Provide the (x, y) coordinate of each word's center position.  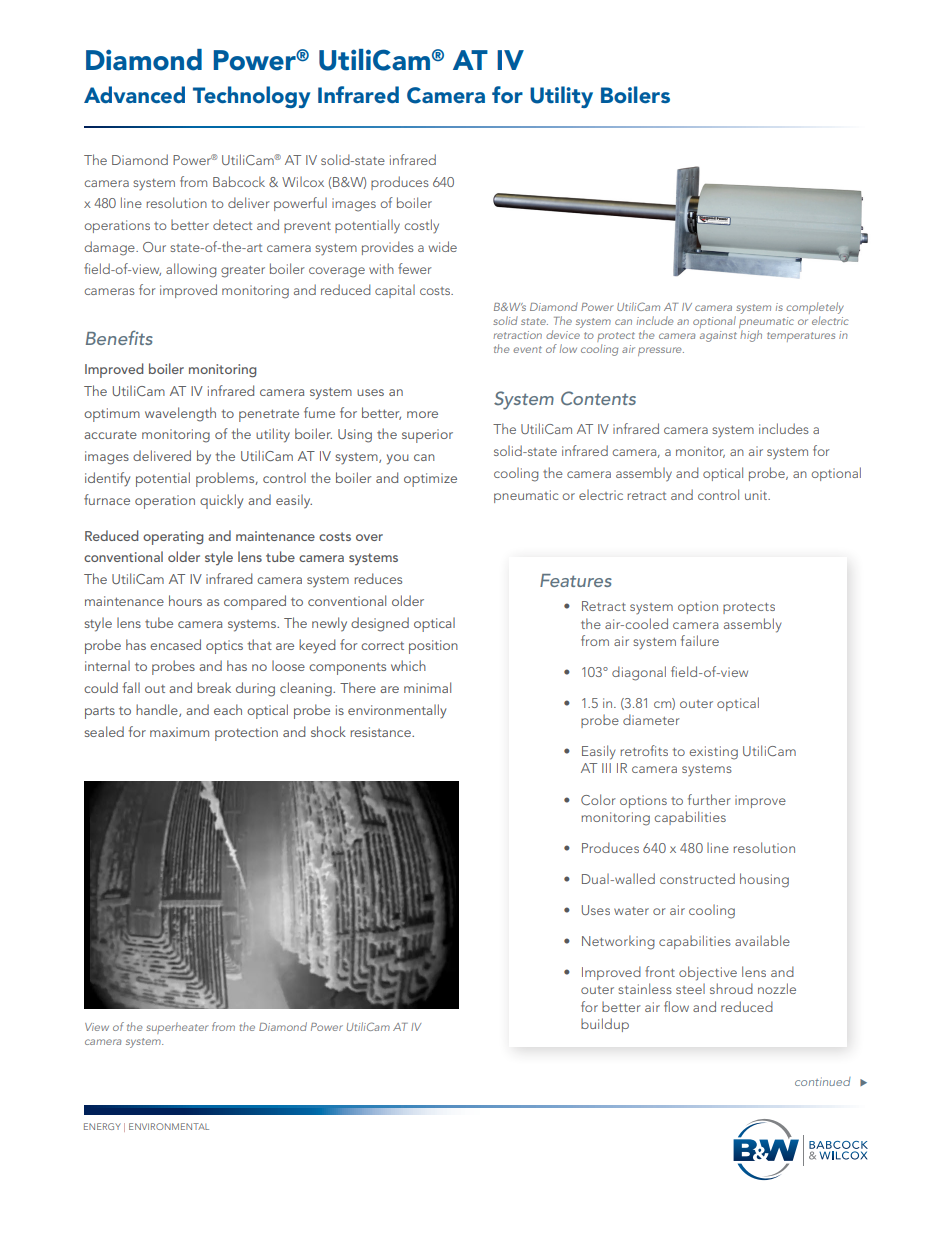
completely (815, 308)
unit (757, 495)
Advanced (134, 94)
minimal (427, 687)
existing (713, 753)
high (750, 334)
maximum (179, 732)
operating (173, 538)
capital (395, 291)
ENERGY (102, 1126)
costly (421, 226)
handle (158, 710)
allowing (191, 270)
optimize (430, 480)
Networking (618, 942)
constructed (697, 878)
